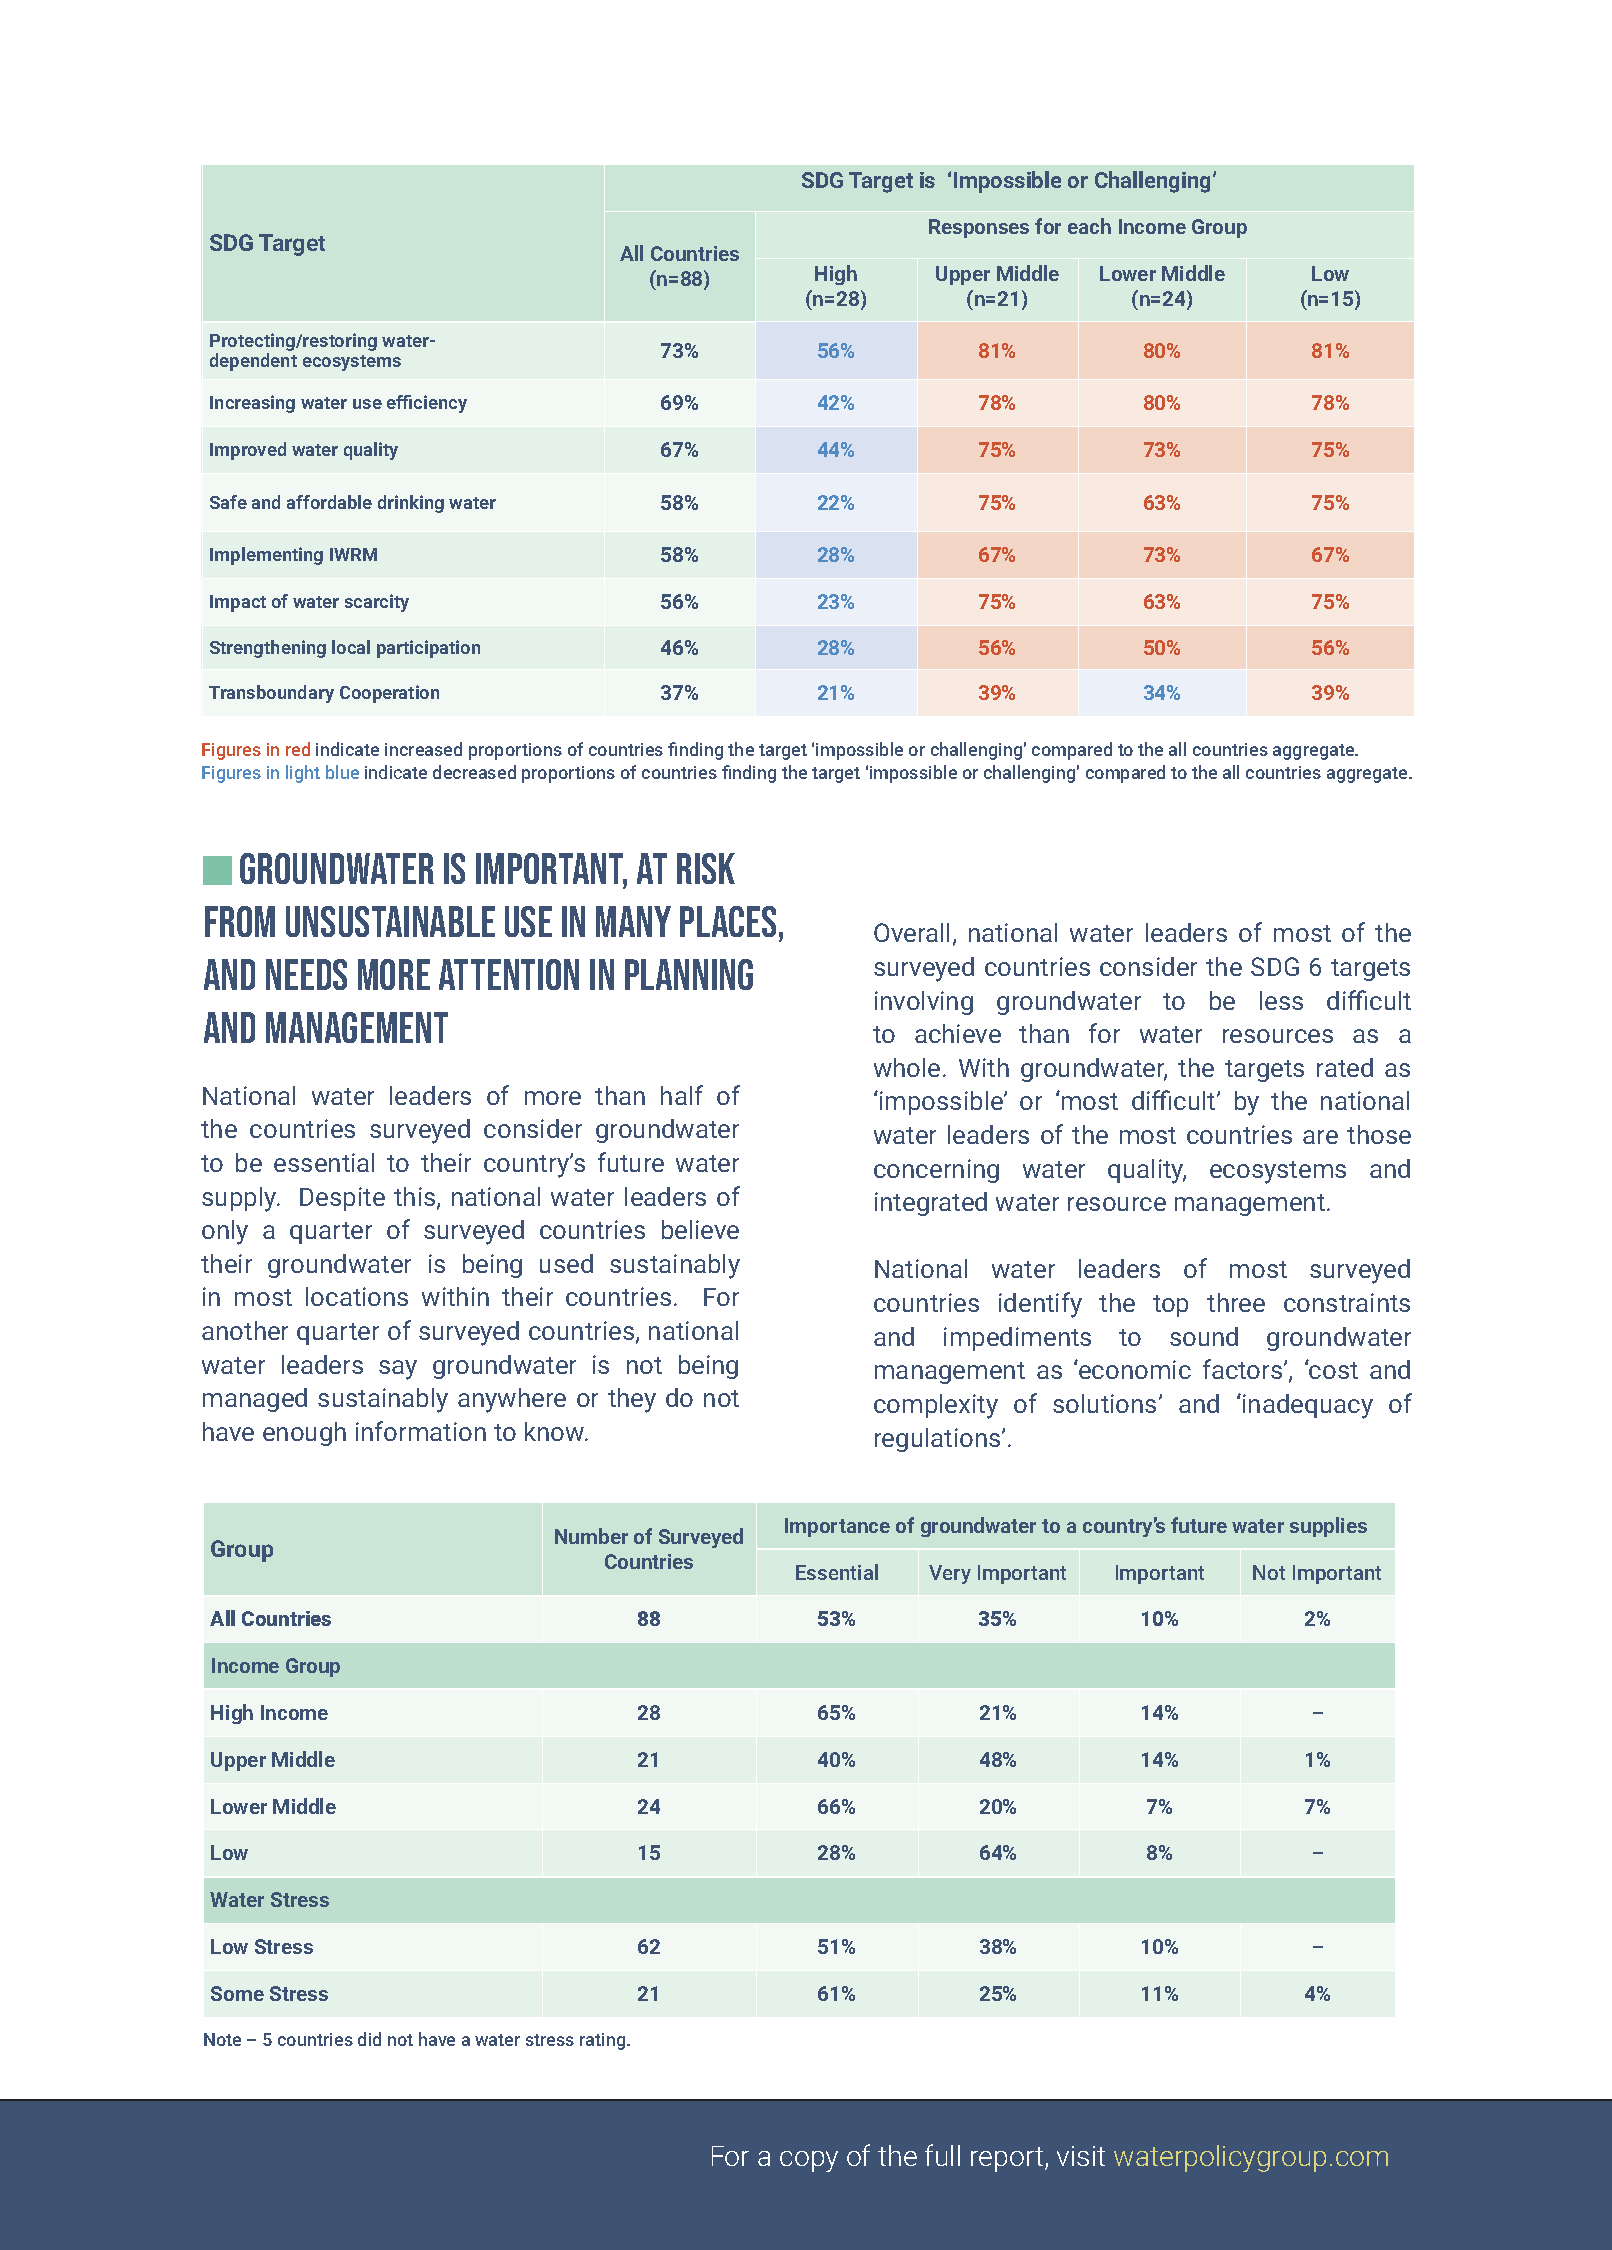 The height and width of the document is (2250, 1612). I want to click on three, so click(1236, 1302).
